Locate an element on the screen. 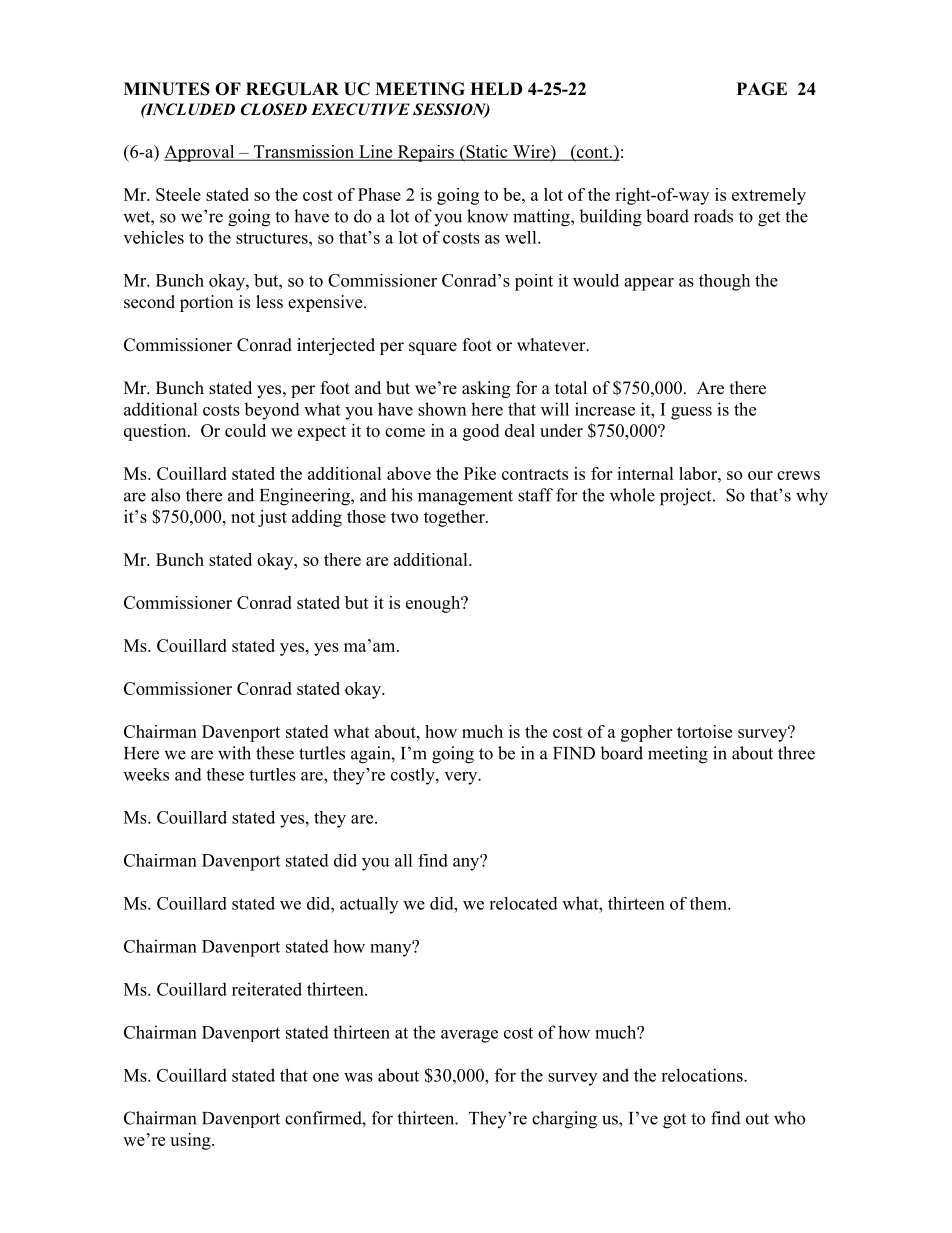 The width and height of the screenshot is (952, 1233). charging is located at coordinates (564, 1120).
